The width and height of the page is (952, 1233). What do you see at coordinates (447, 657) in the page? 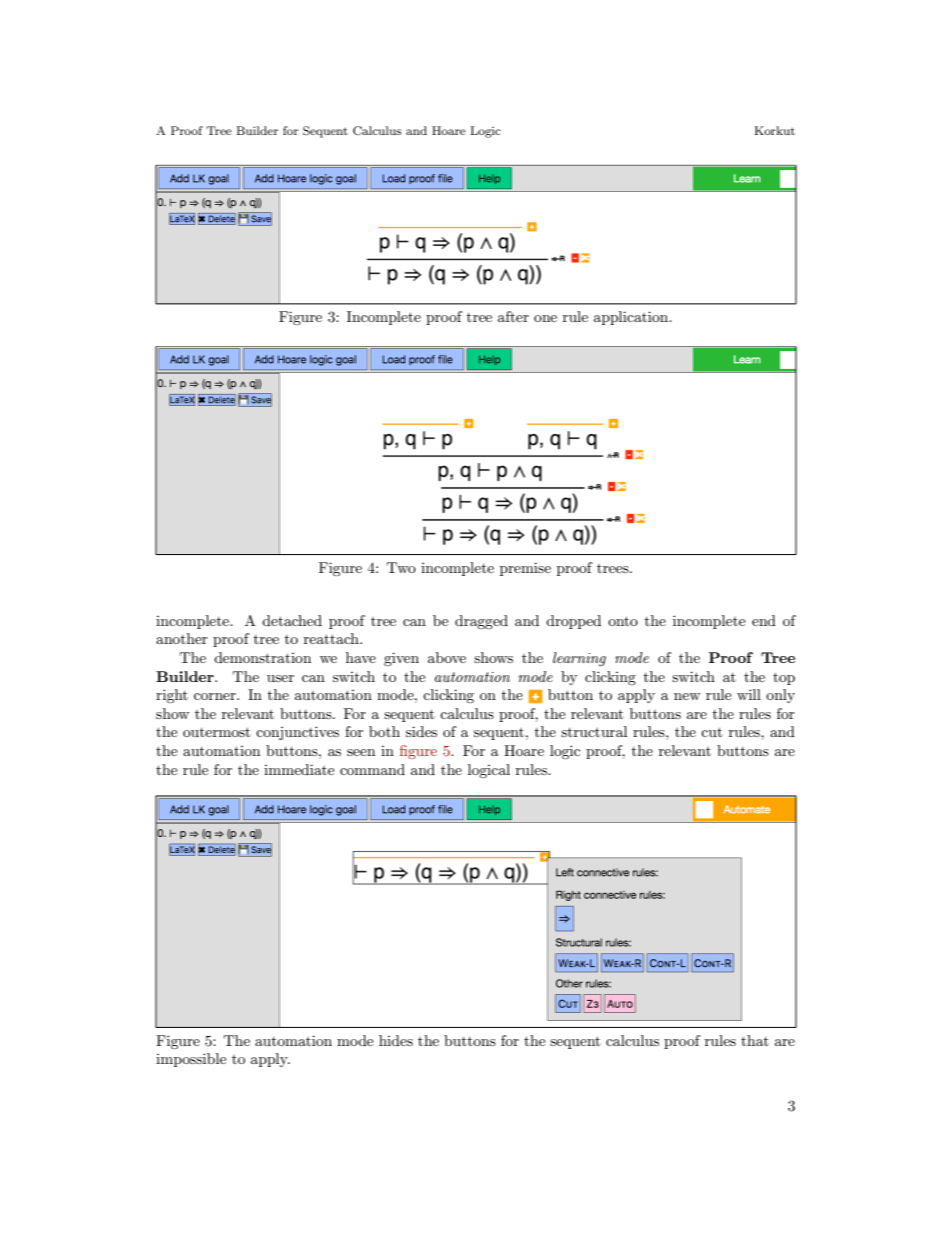
I see `above` at bounding box center [447, 657].
